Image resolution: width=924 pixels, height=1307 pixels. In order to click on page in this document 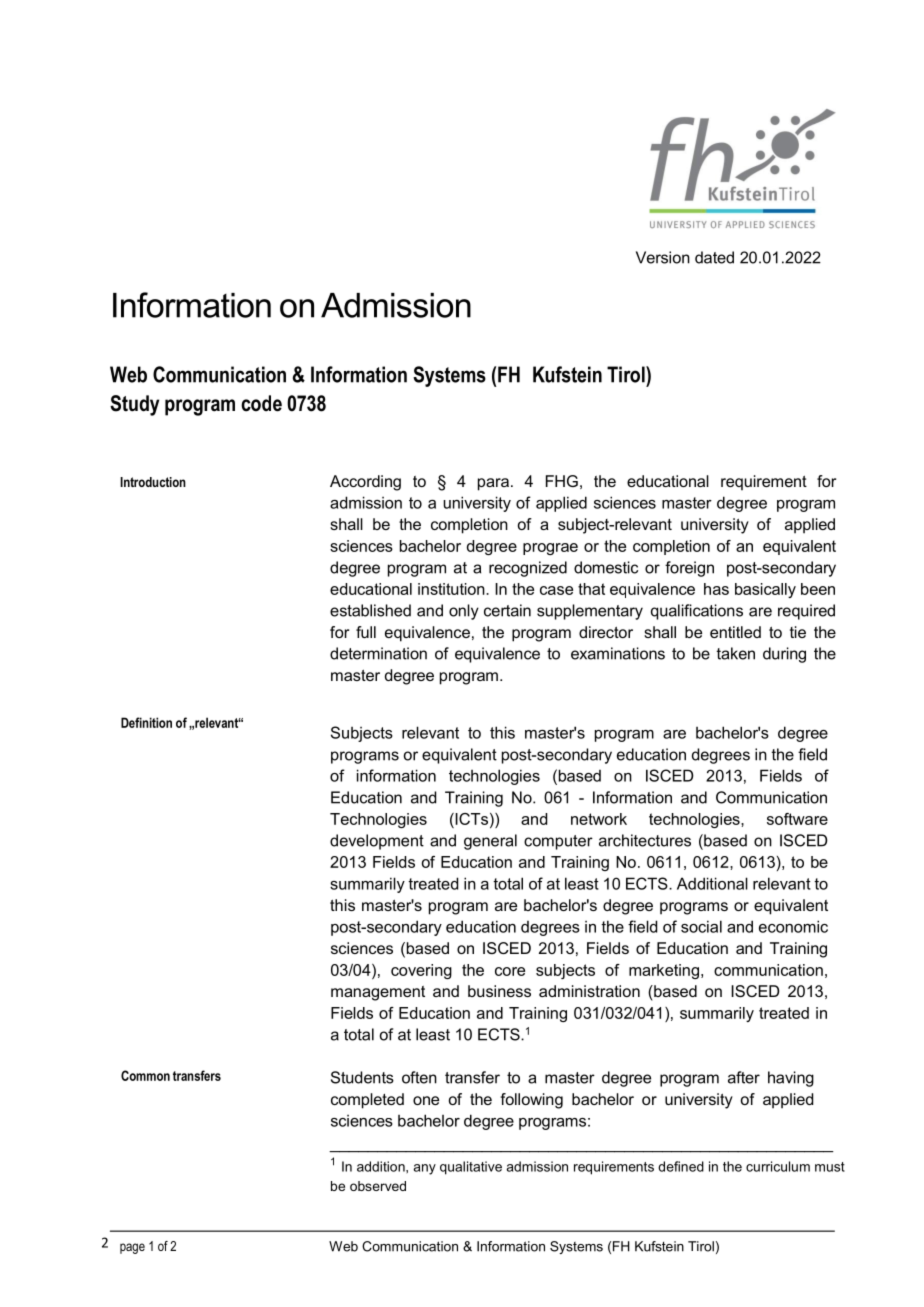, I will do `click(132, 1248)`.
